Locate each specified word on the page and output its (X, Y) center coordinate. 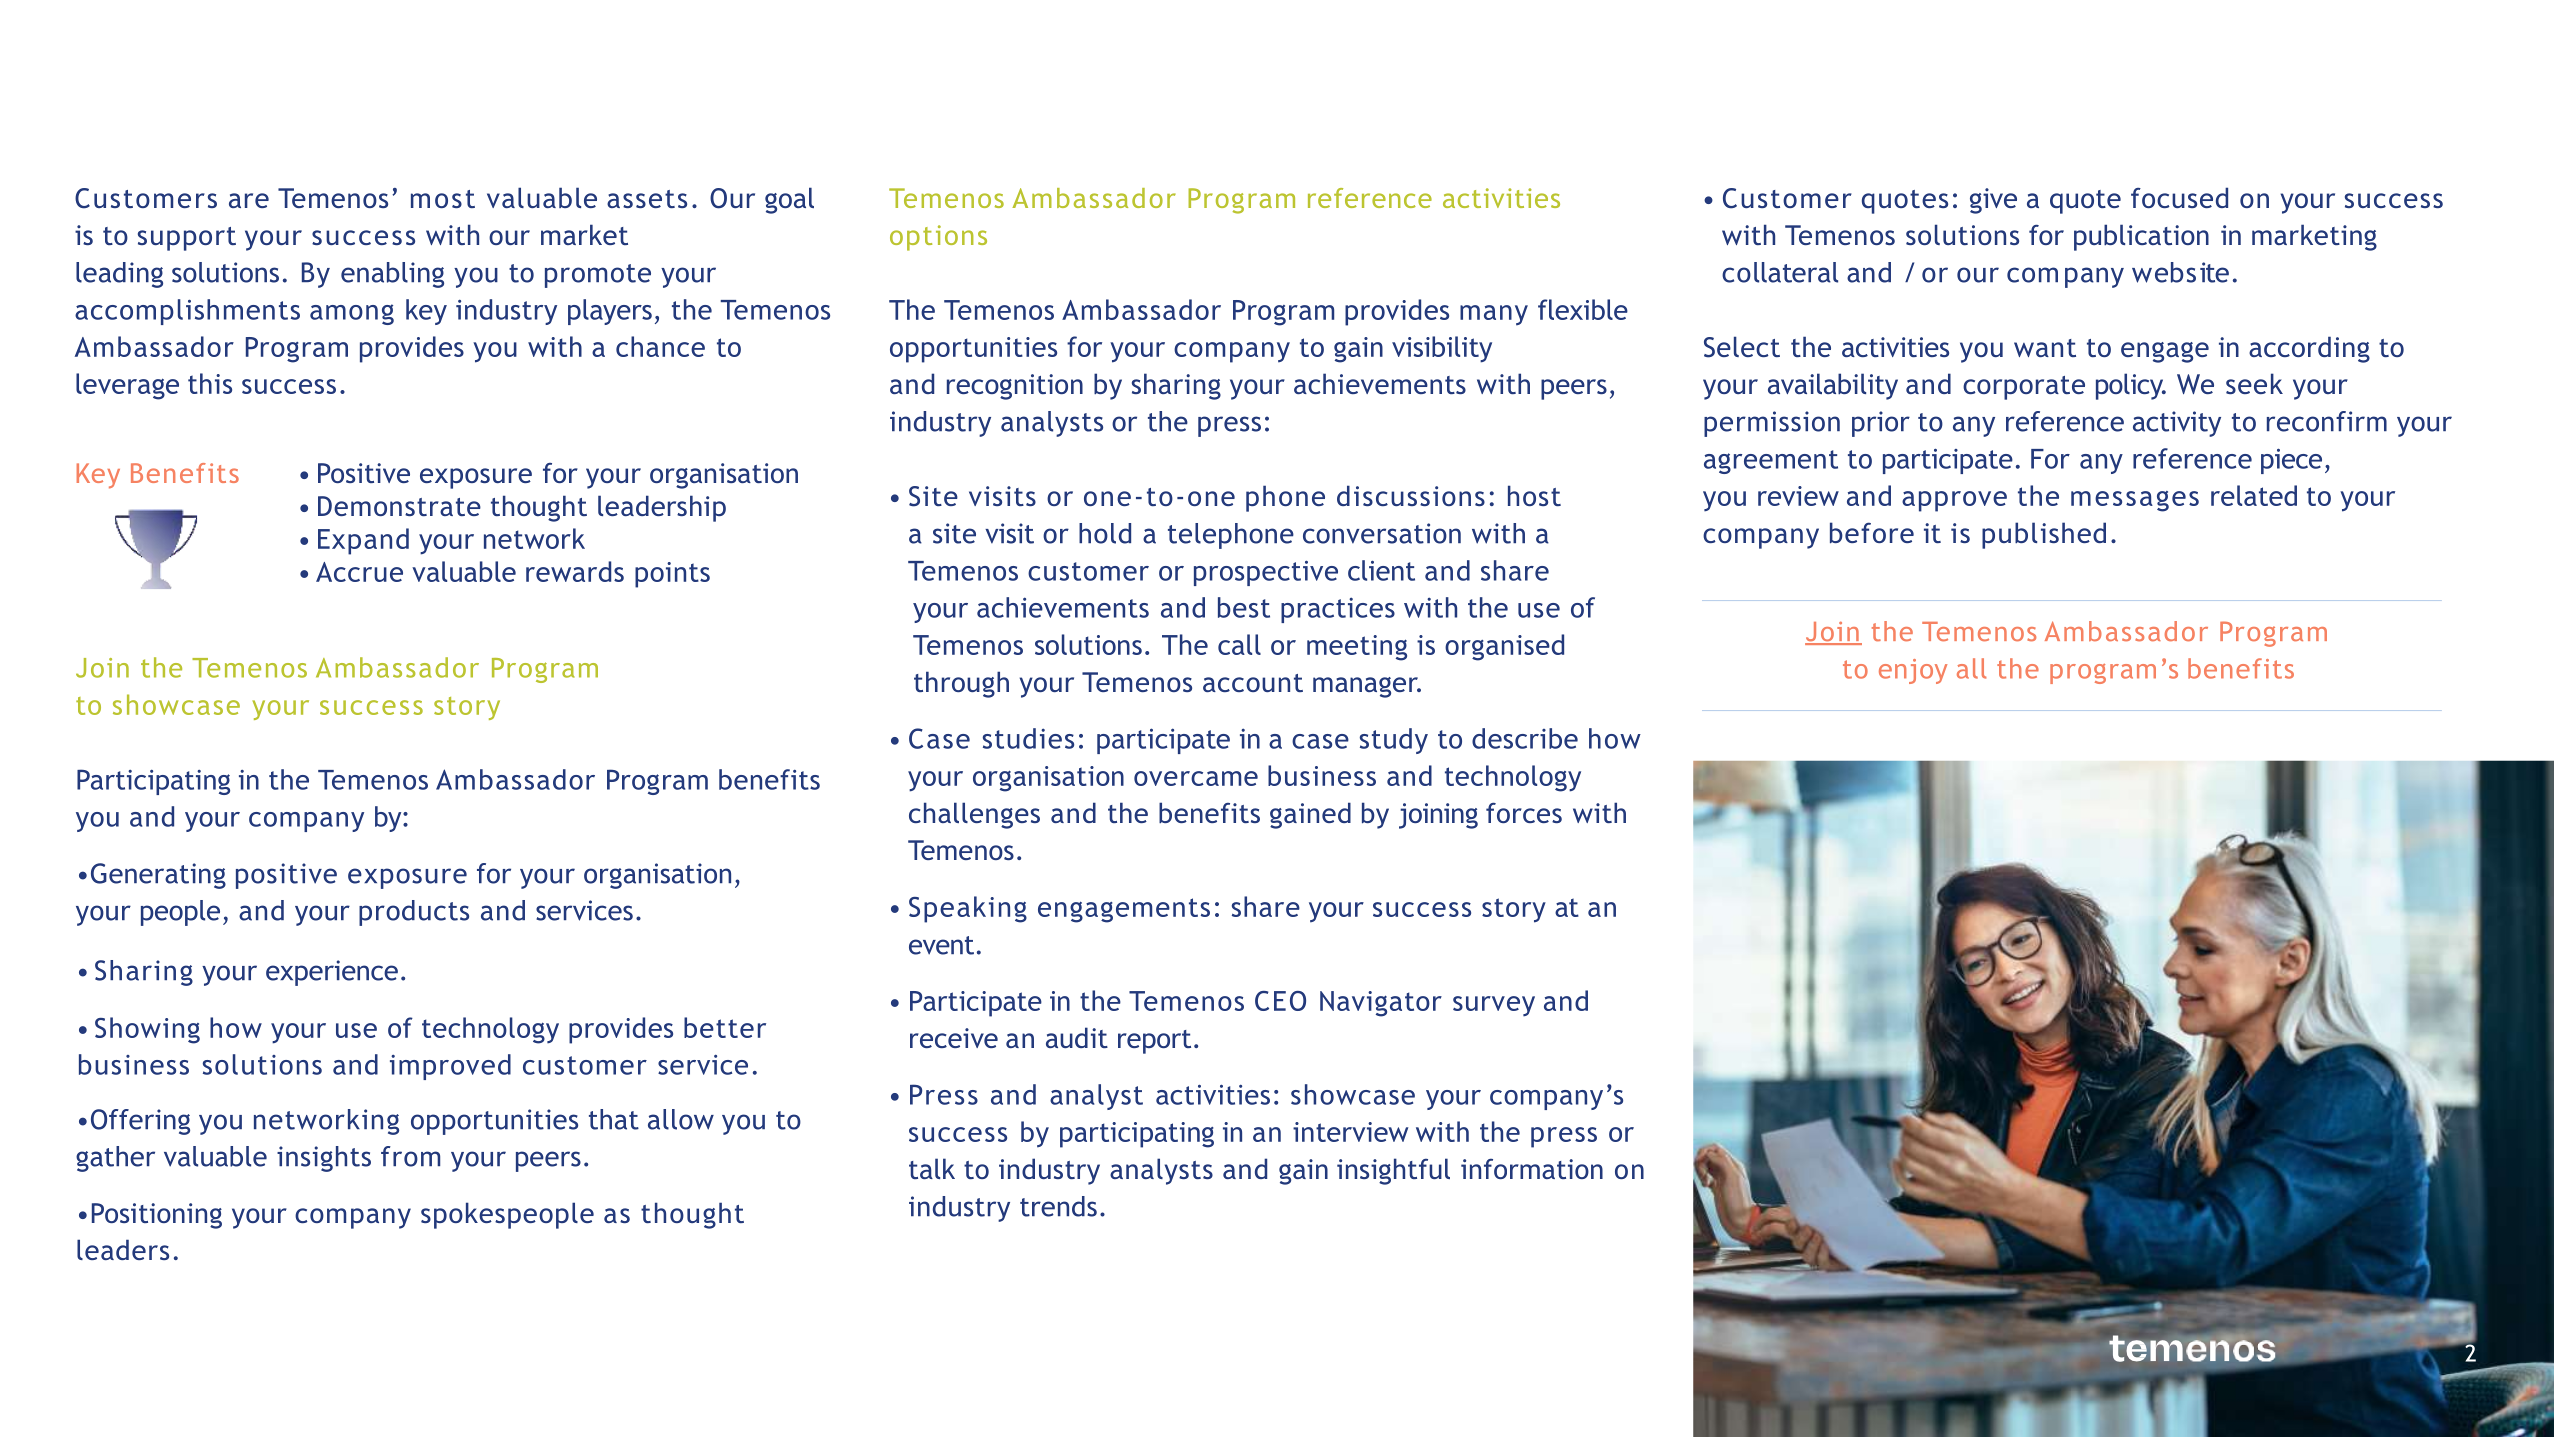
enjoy (1913, 671)
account (1253, 683)
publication (2141, 237)
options (938, 238)
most (443, 199)
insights (324, 1159)
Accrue (359, 572)
